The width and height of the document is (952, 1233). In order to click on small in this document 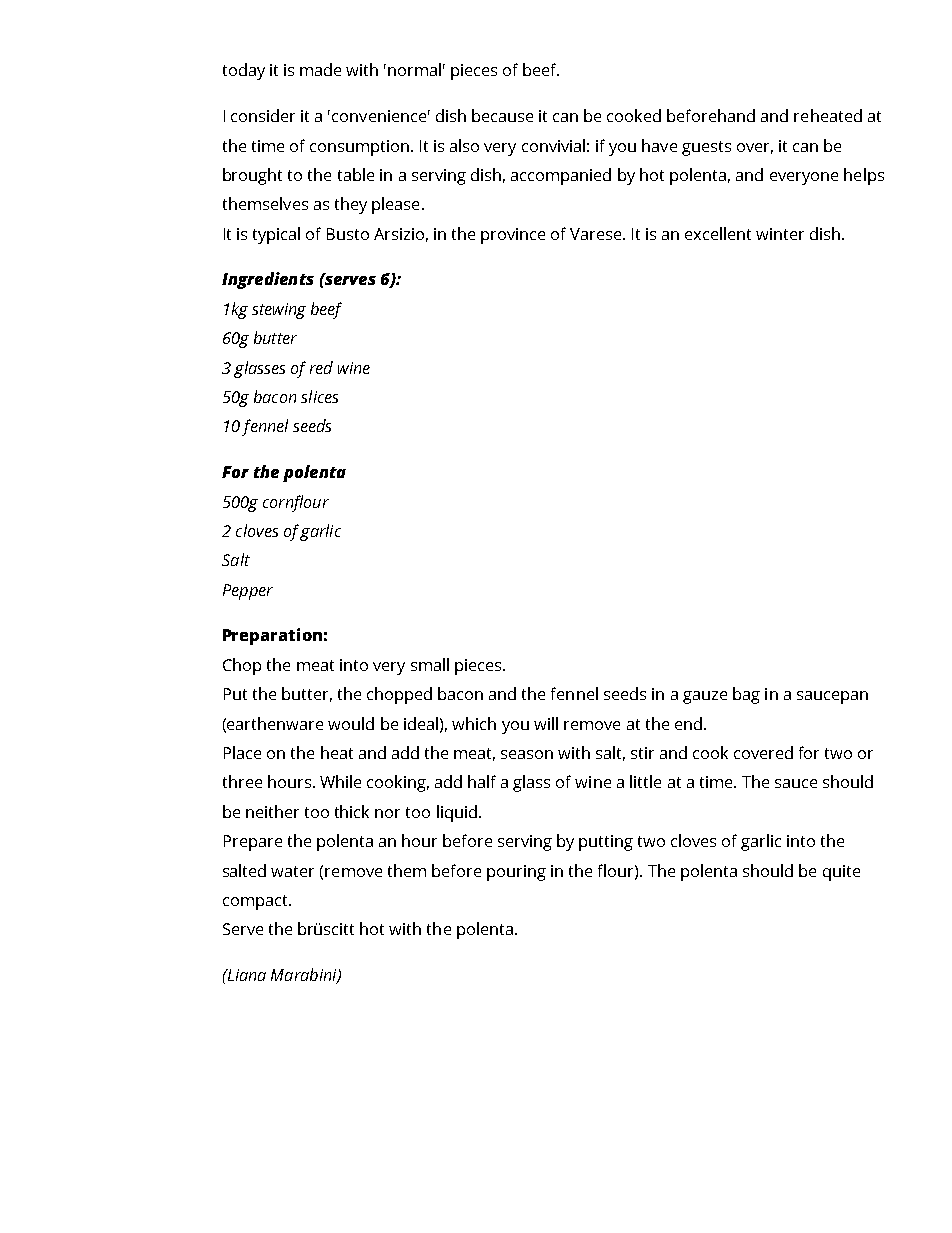, I will do `click(430, 664)`.
